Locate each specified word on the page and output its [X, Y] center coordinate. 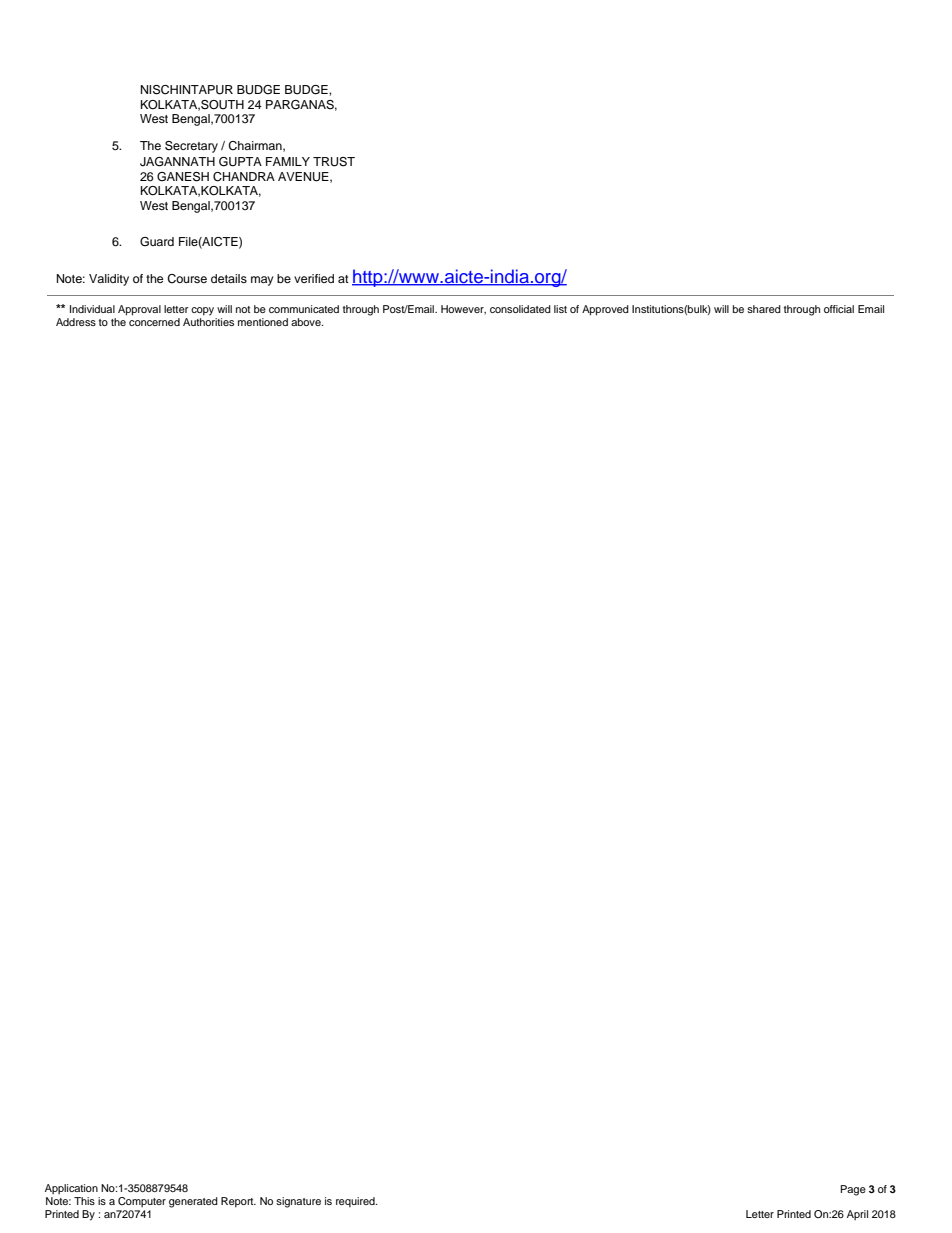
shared [764, 309]
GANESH [183, 177]
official [839, 309]
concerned [154, 320]
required [356, 1202]
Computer [142, 1202]
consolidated [520, 309]
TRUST [334, 162]
